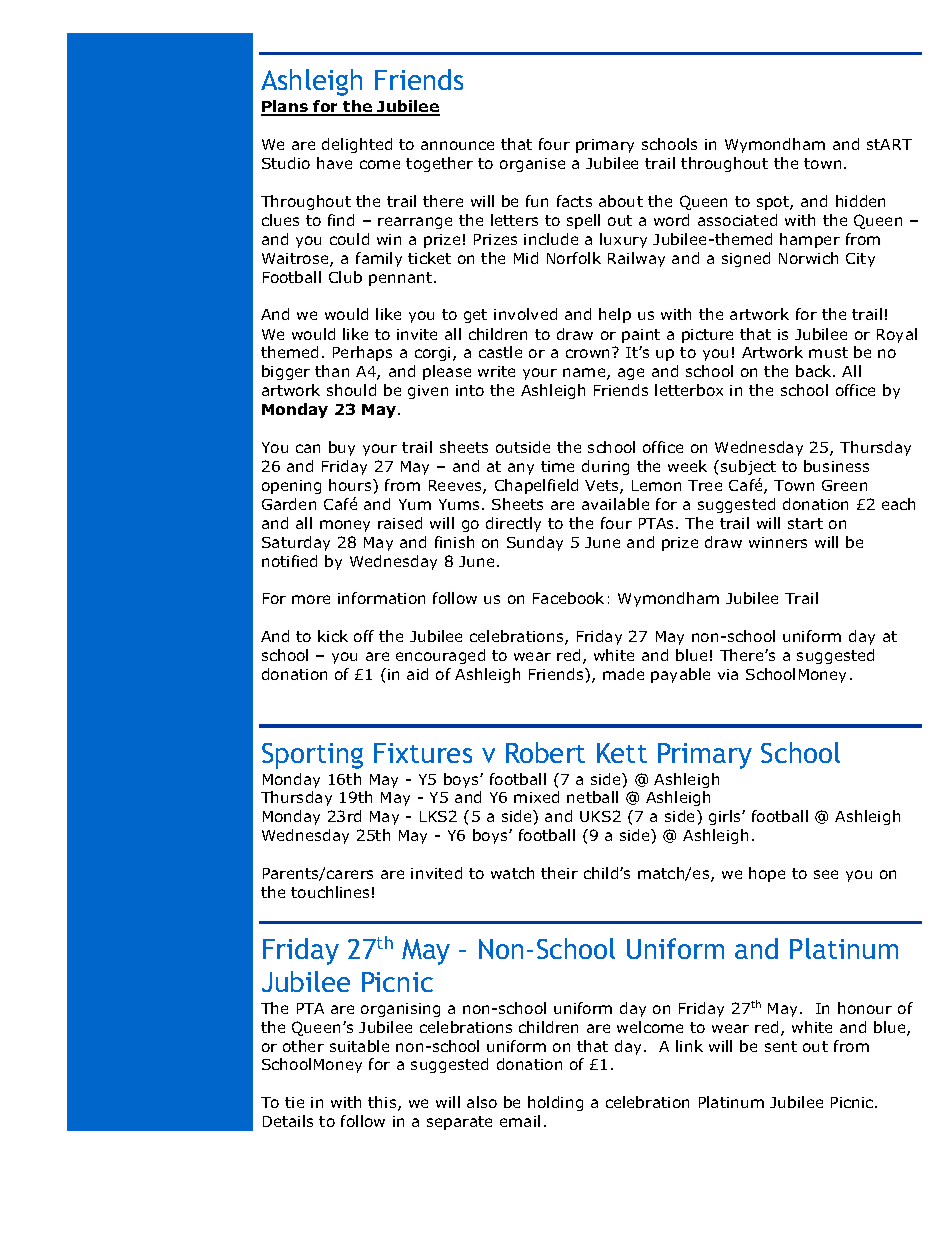 The width and height of the screenshot is (952, 1233). I want to click on crown, so click(587, 353).
